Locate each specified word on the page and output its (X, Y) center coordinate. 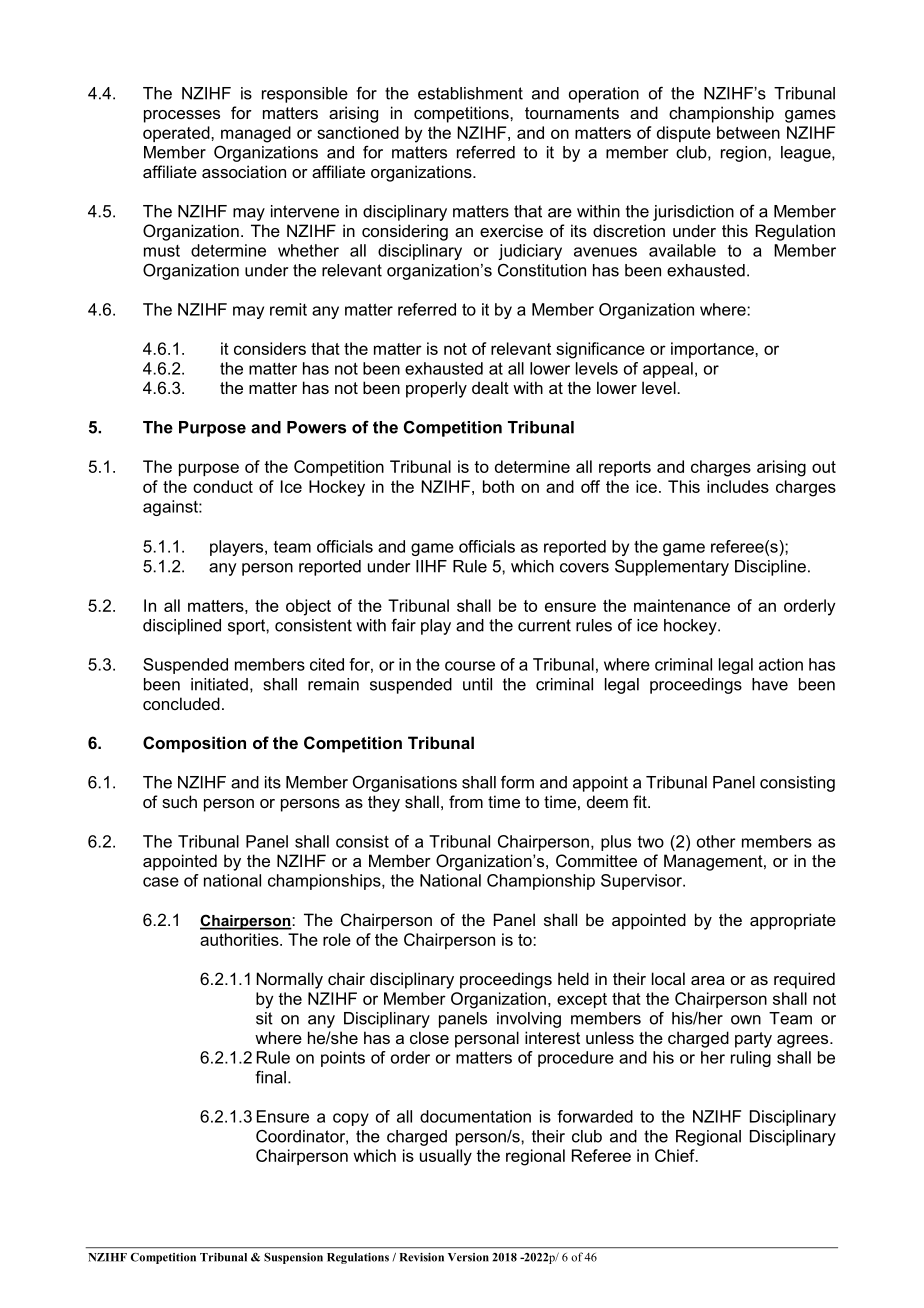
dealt (490, 387)
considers (270, 348)
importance (713, 350)
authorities (240, 939)
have (770, 684)
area (708, 980)
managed (256, 134)
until (477, 684)
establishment (470, 93)
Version (468, 1257)
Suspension (293, 1258)
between (748, 132)
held (573, 978)
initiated (219, 684)
